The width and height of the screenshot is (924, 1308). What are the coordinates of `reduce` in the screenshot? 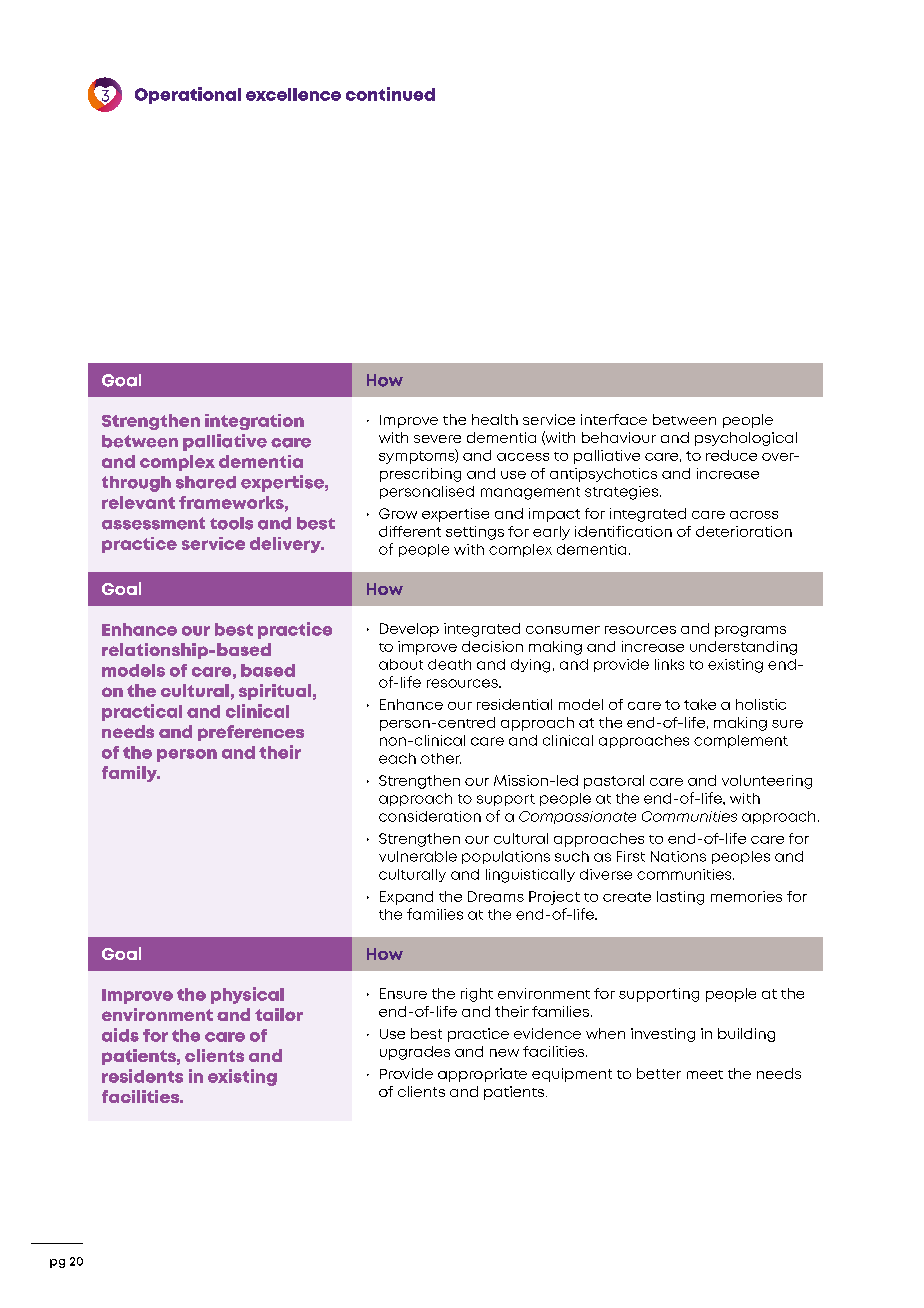 It's located at (731, 455).
